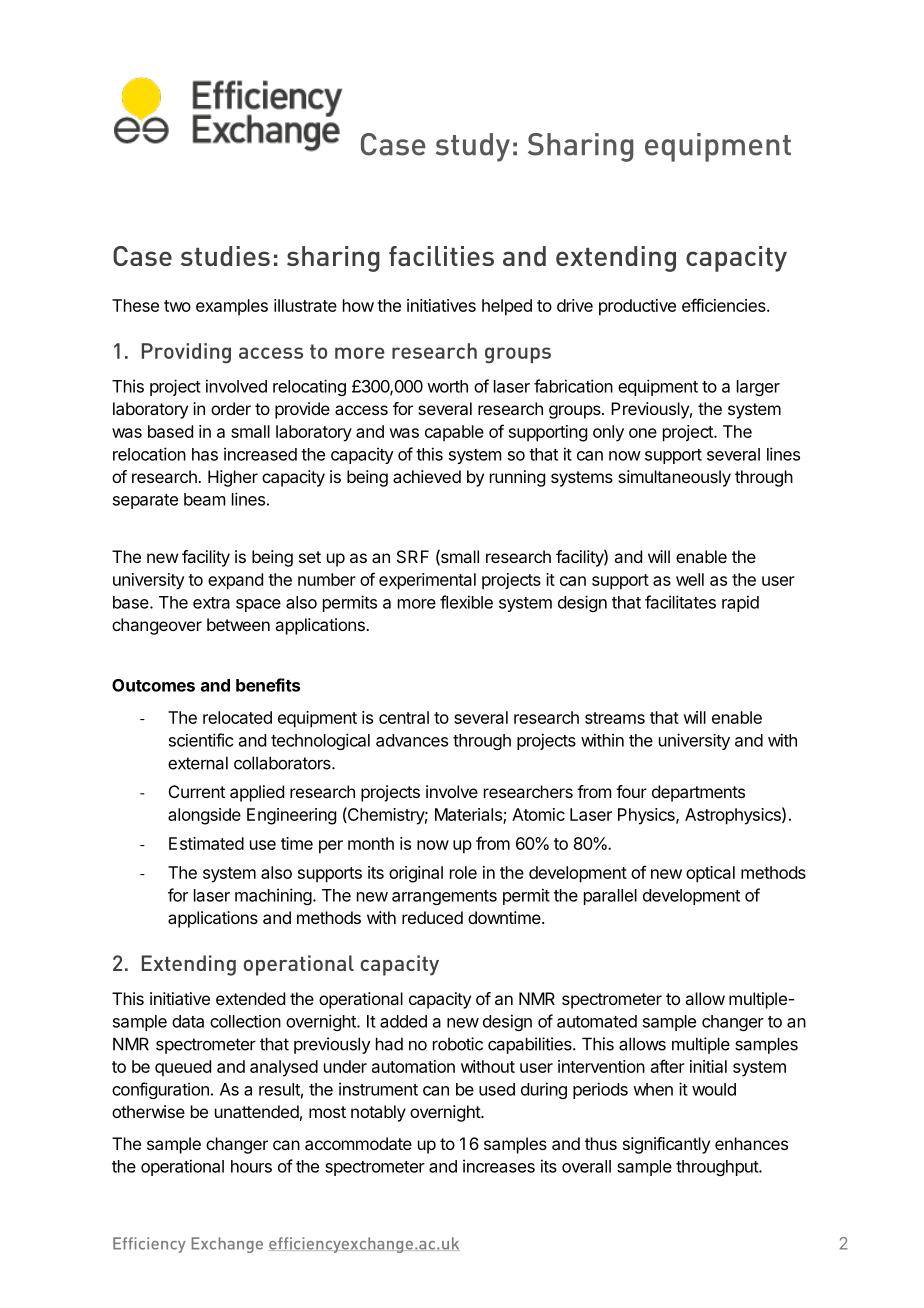 The width and height of the image is (924, 1308). I want to click on machining, so click(273, 896).
